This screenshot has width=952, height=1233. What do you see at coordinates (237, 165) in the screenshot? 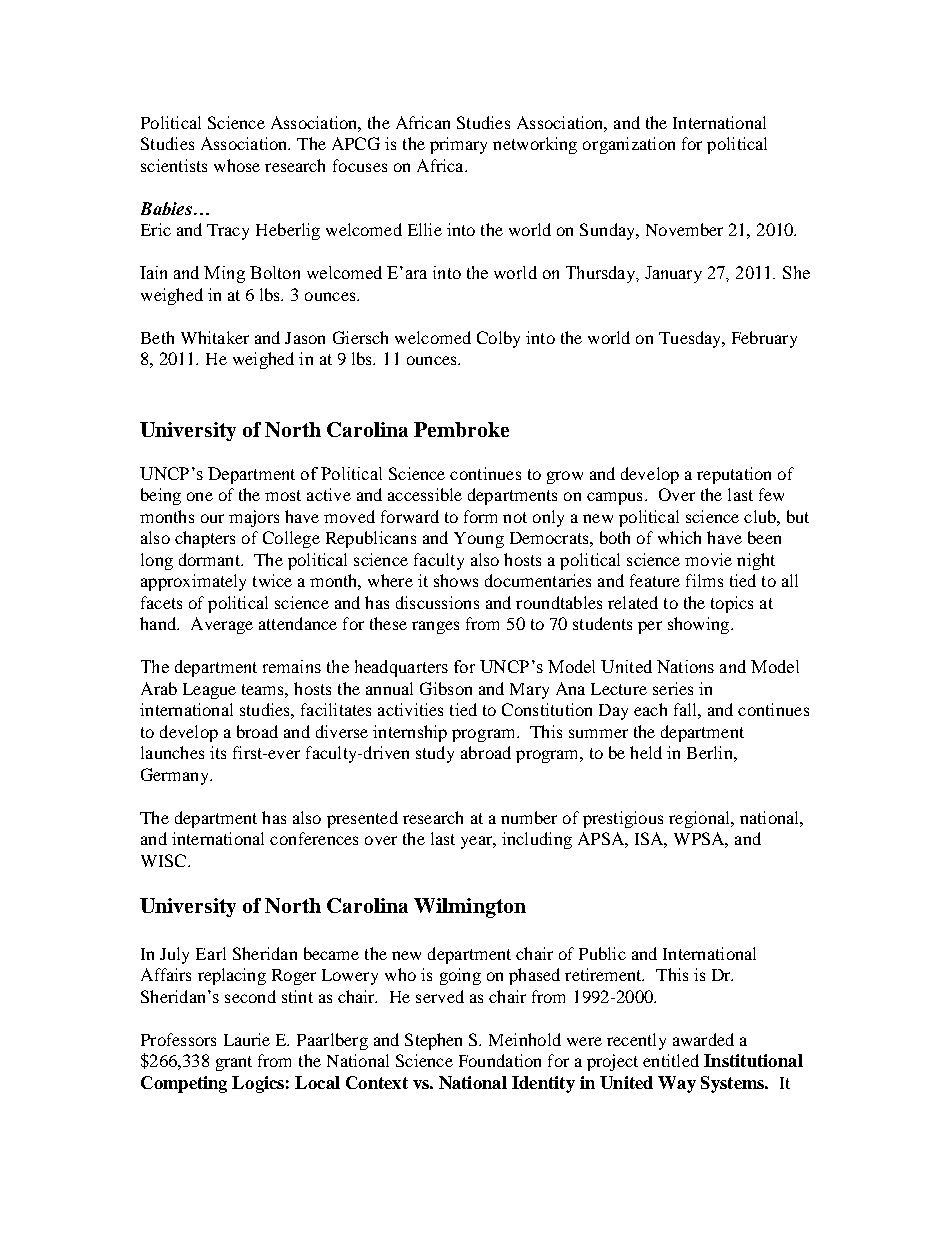
I see `whose` at bounding box center [237, 165].
